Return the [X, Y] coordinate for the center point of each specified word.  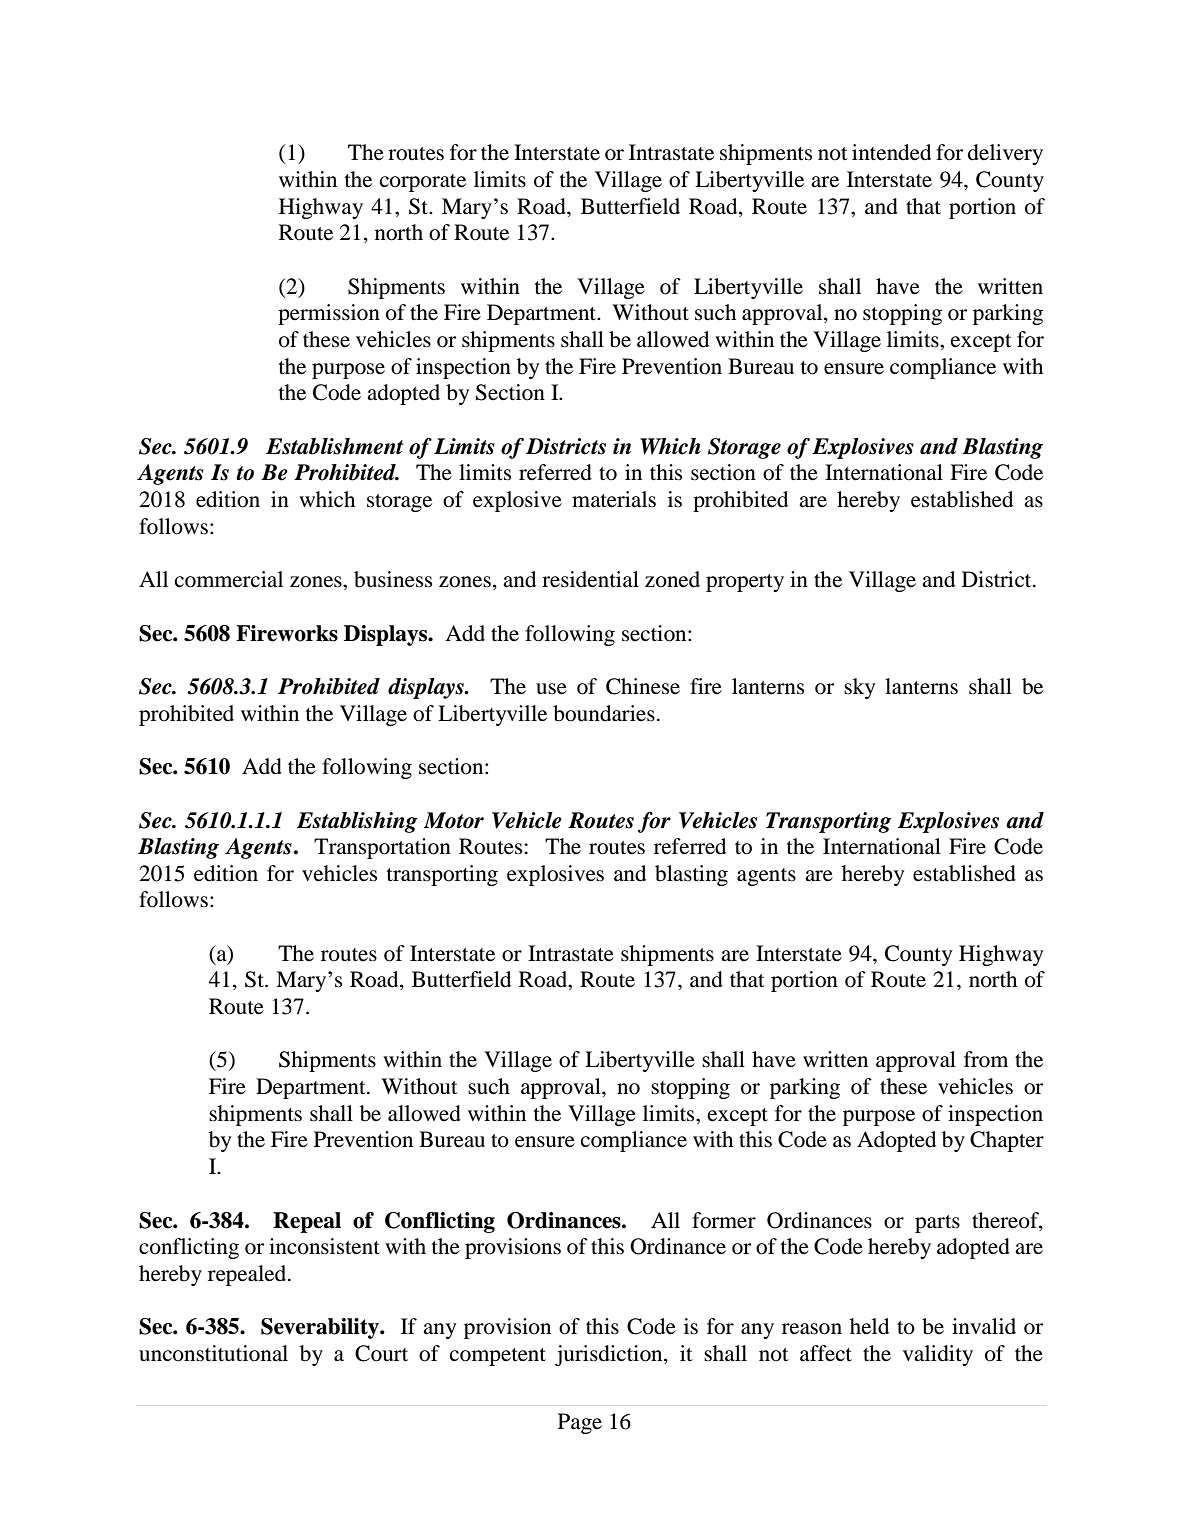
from [986, 1059]
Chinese [643, 686]
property [745, 583]
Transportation [382, 848]
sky [859, 688]
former [724, 1220]
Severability [321, 1328]
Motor [454, 820]
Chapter [1007, 1141]
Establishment [334, 446]
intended [891, 152]
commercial [229, 579]
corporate [423, 183]
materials [614, 499]
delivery [1005, 154]
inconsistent [324, 1246]
